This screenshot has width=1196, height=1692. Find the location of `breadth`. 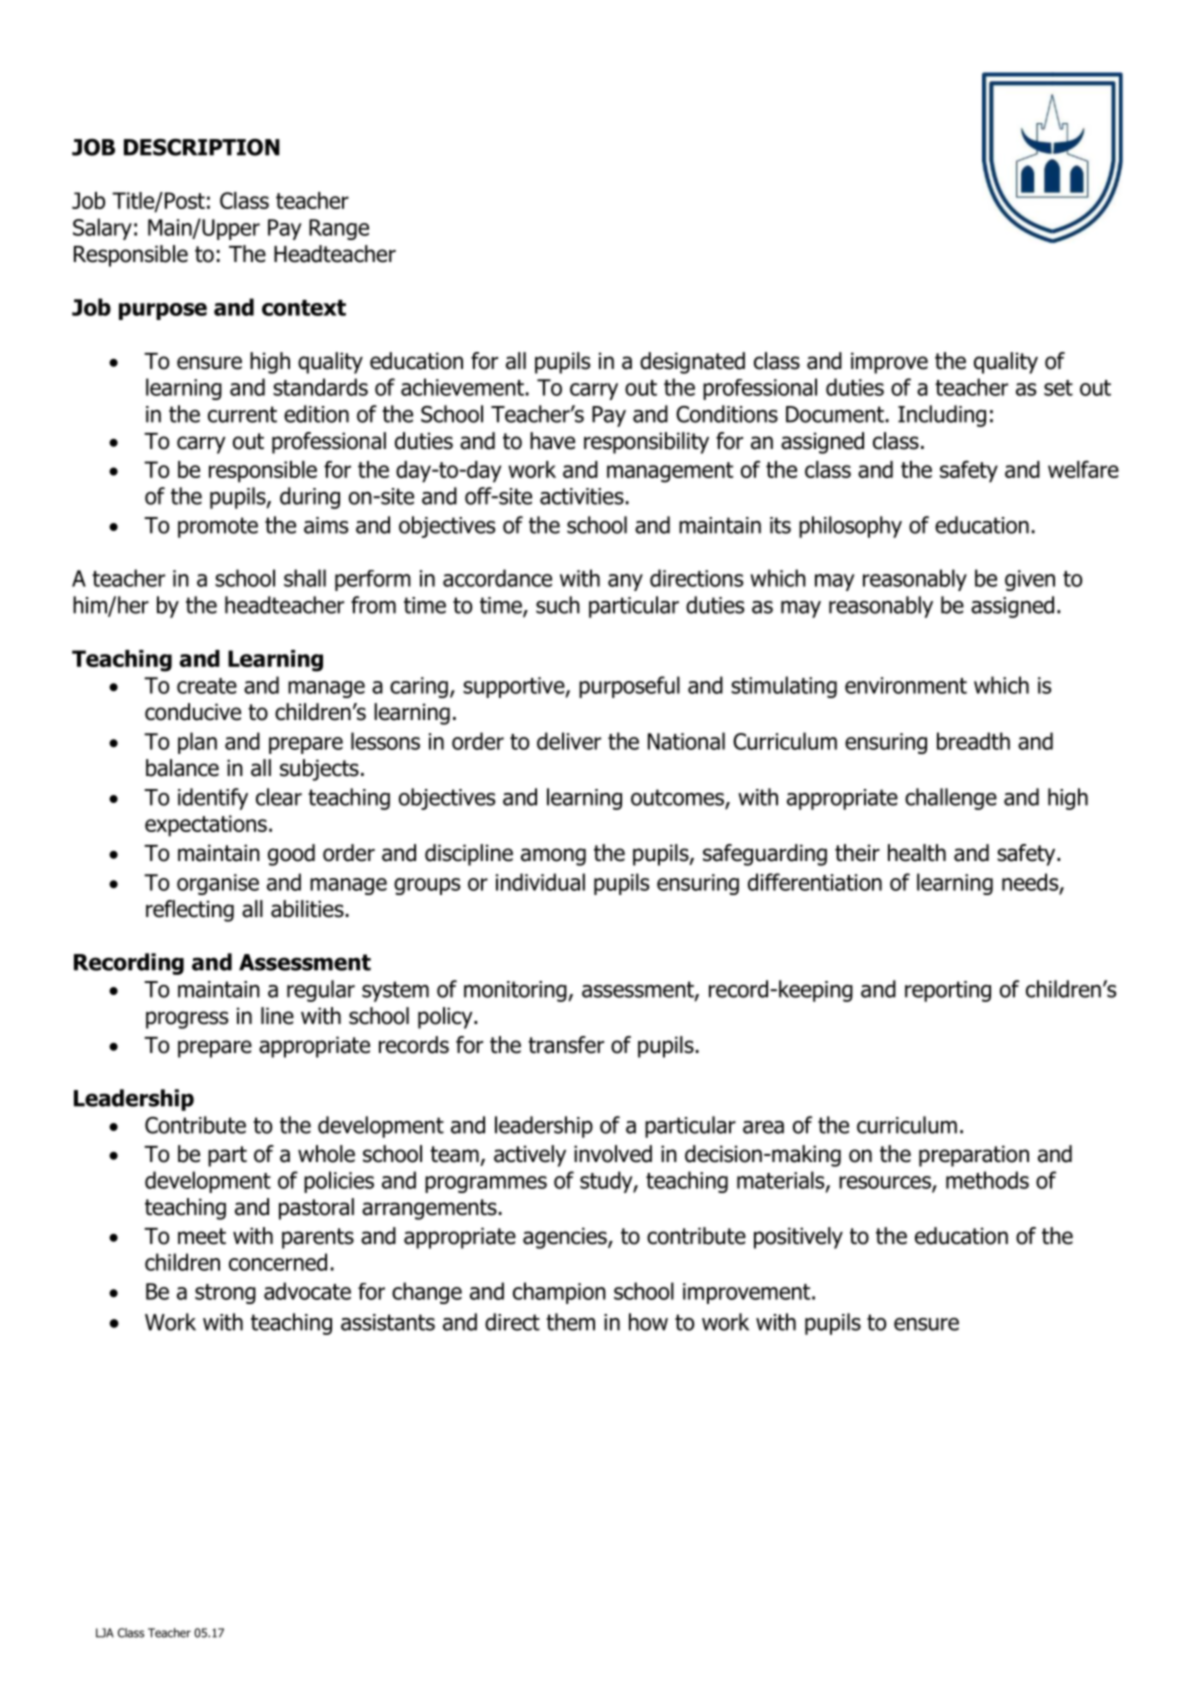

breadth is located at coordinates (973, 741).
